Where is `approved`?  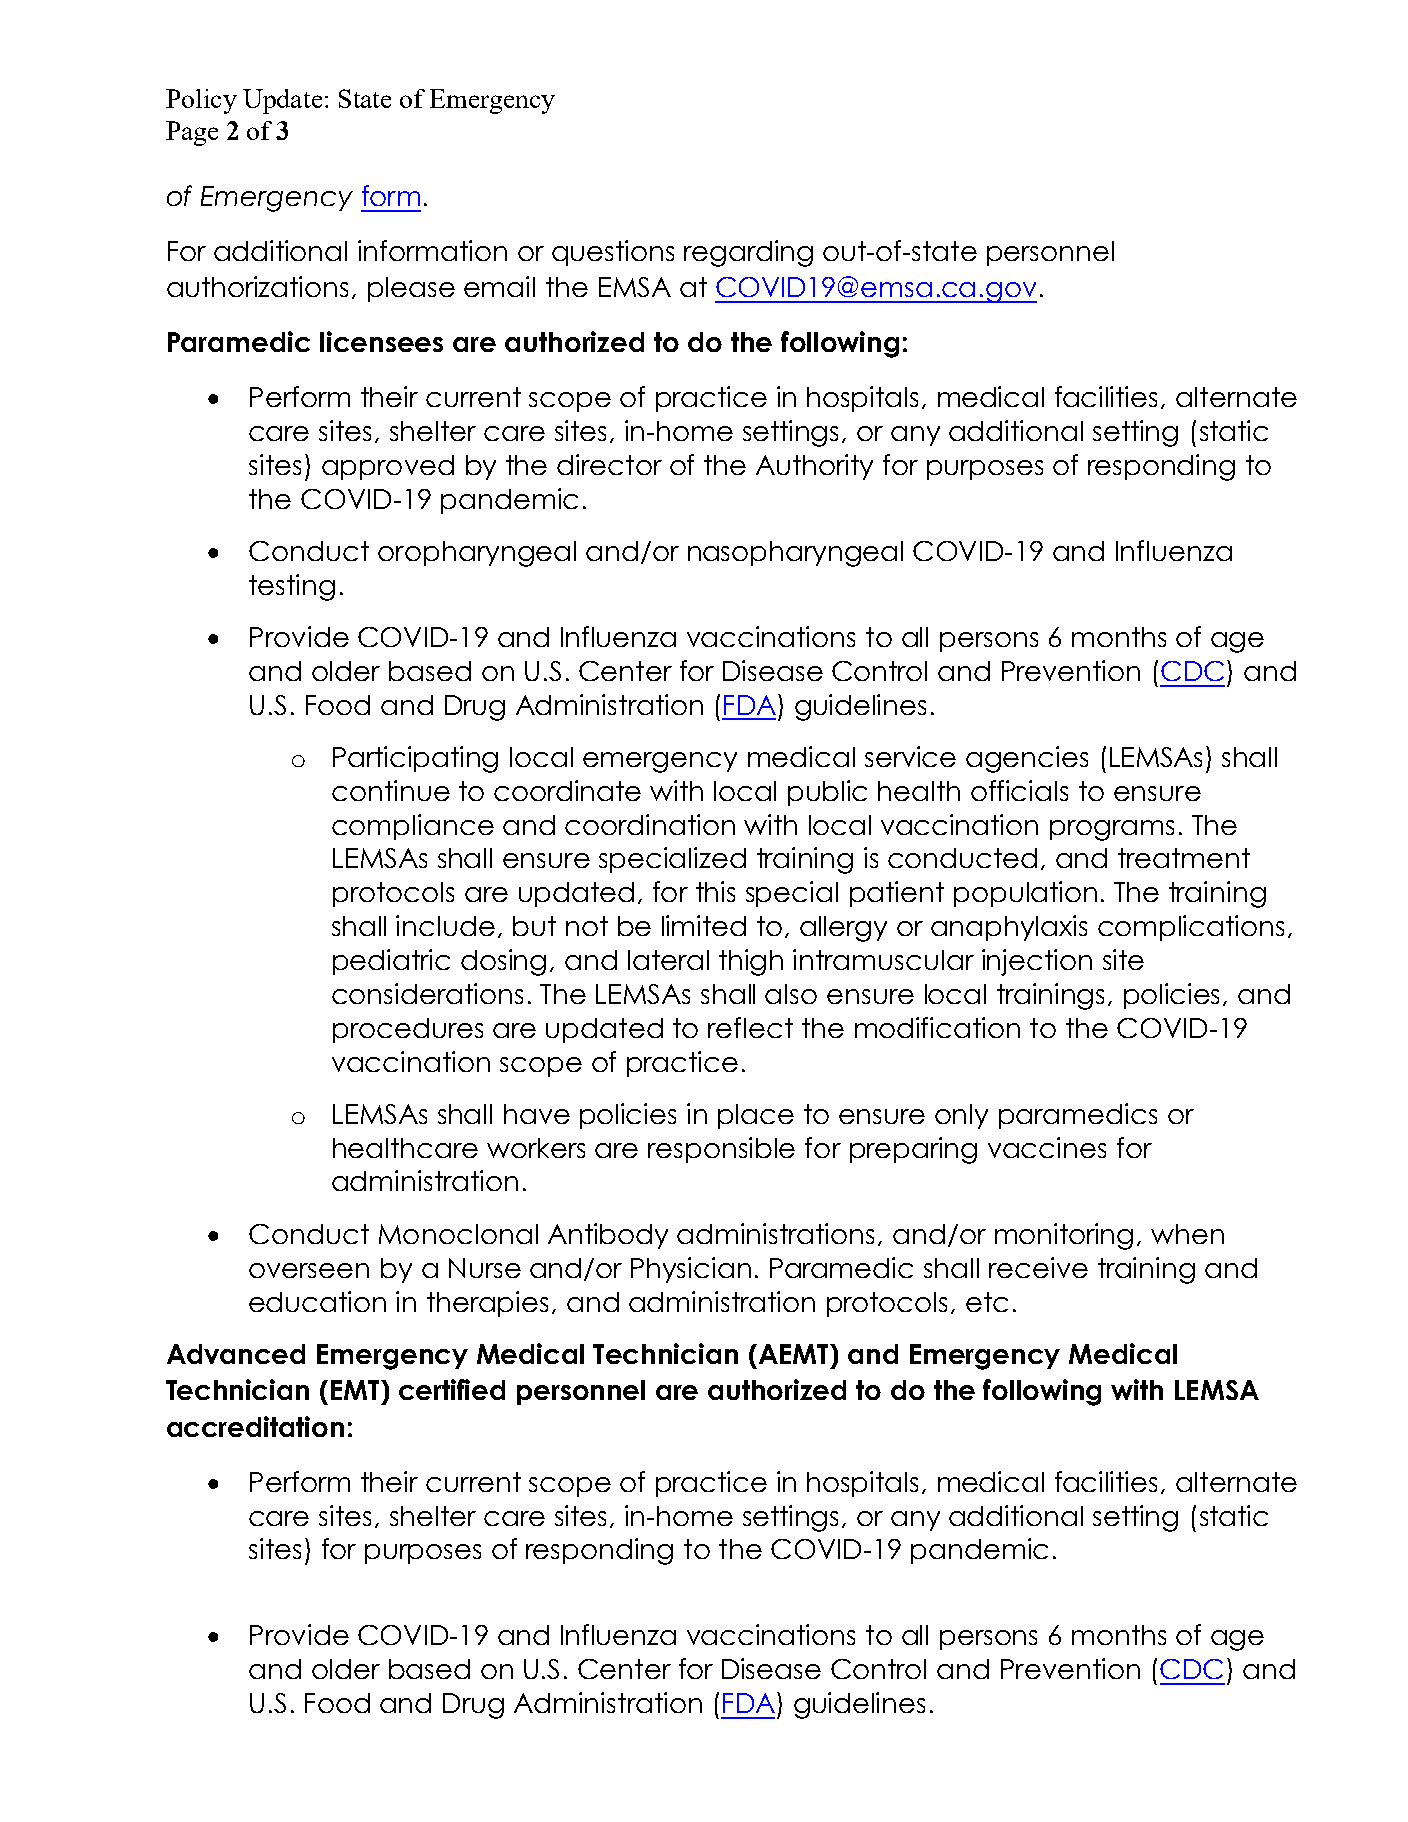
approved is located at coordinates (388, 467).
